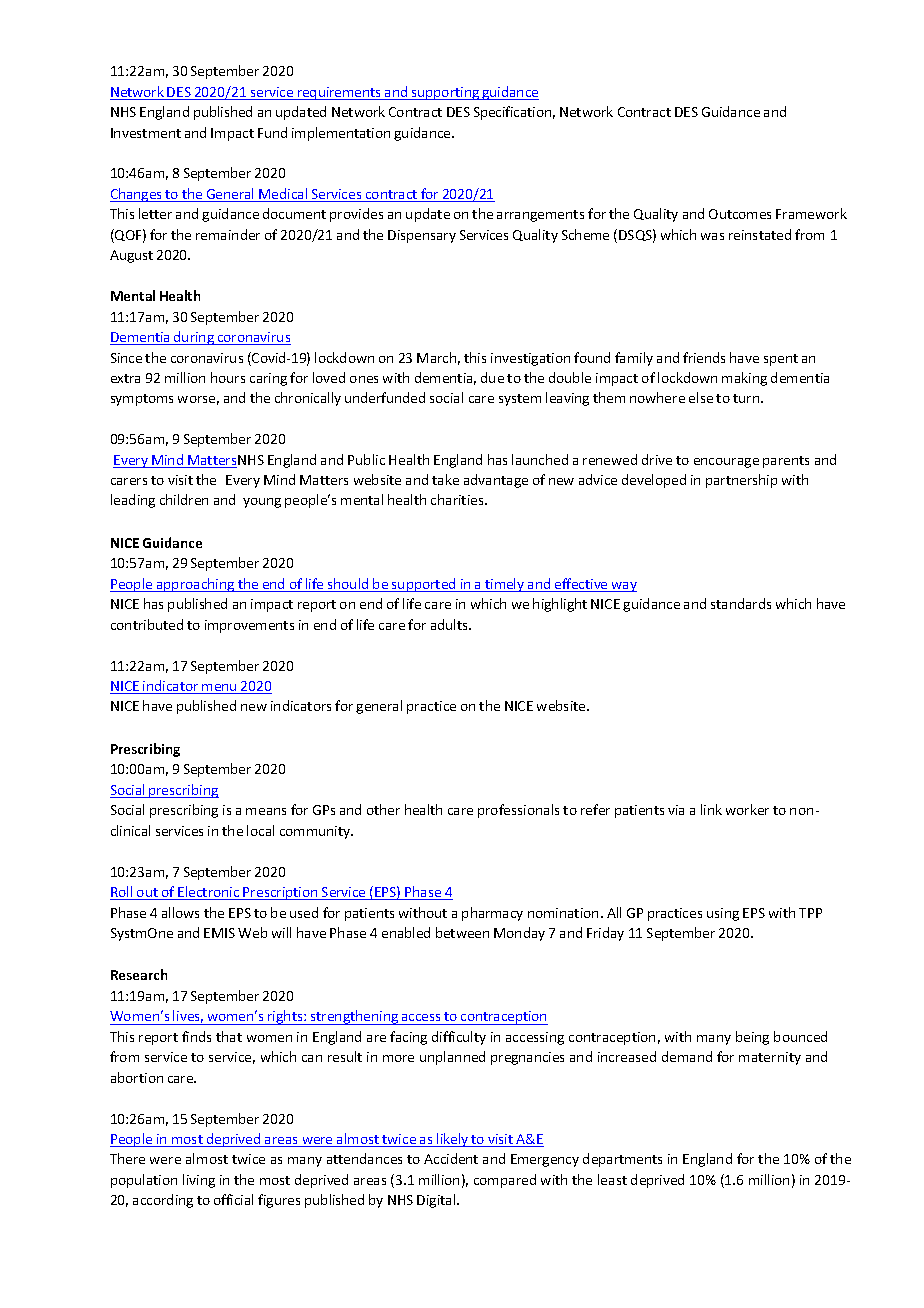  What do you see at coordinates (451, 1158) in the screenshot?
I see `Accident` at bounding box center [451, 1158].
